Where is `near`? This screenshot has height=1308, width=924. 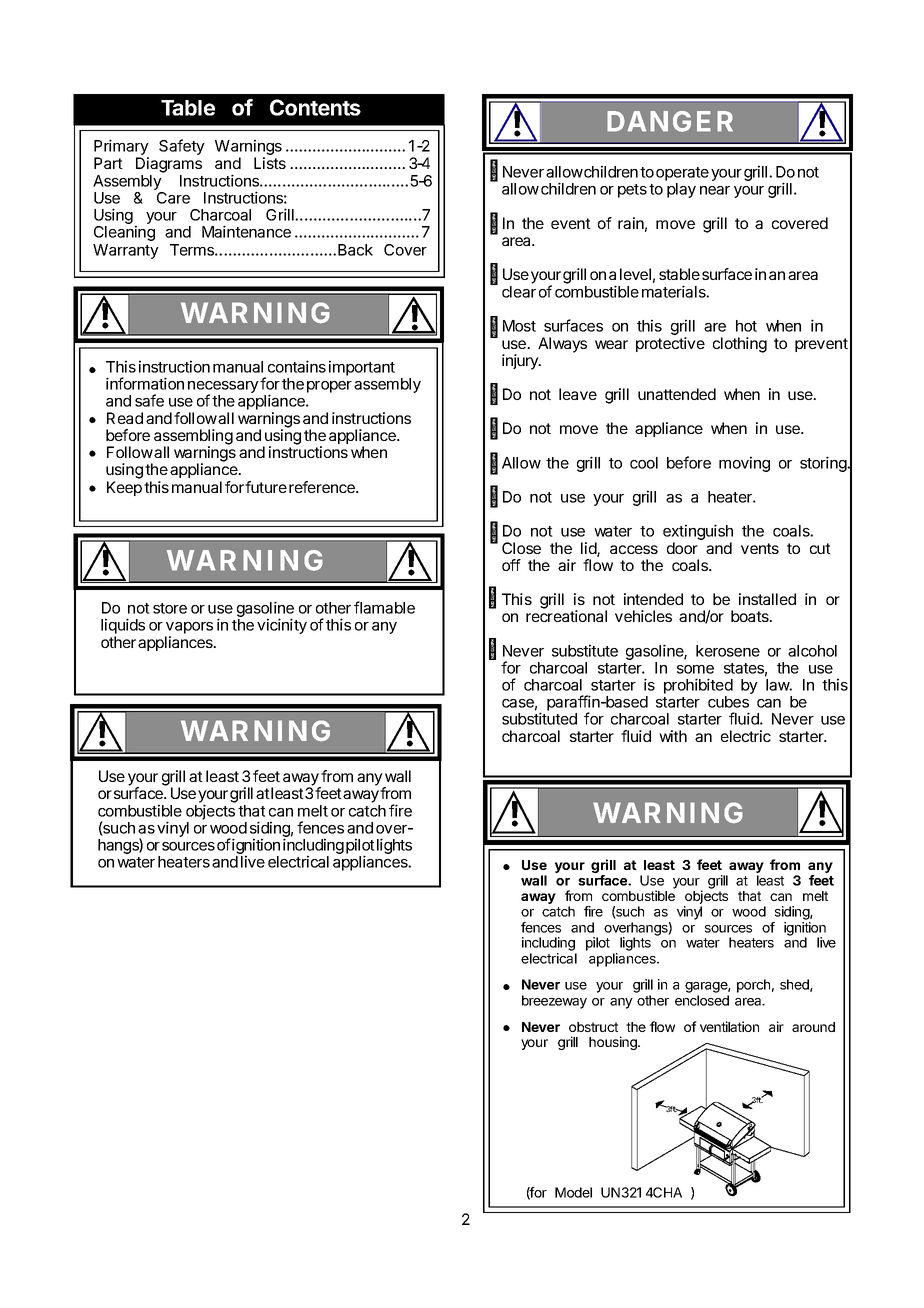 near is located at coordinates (715, 190).
